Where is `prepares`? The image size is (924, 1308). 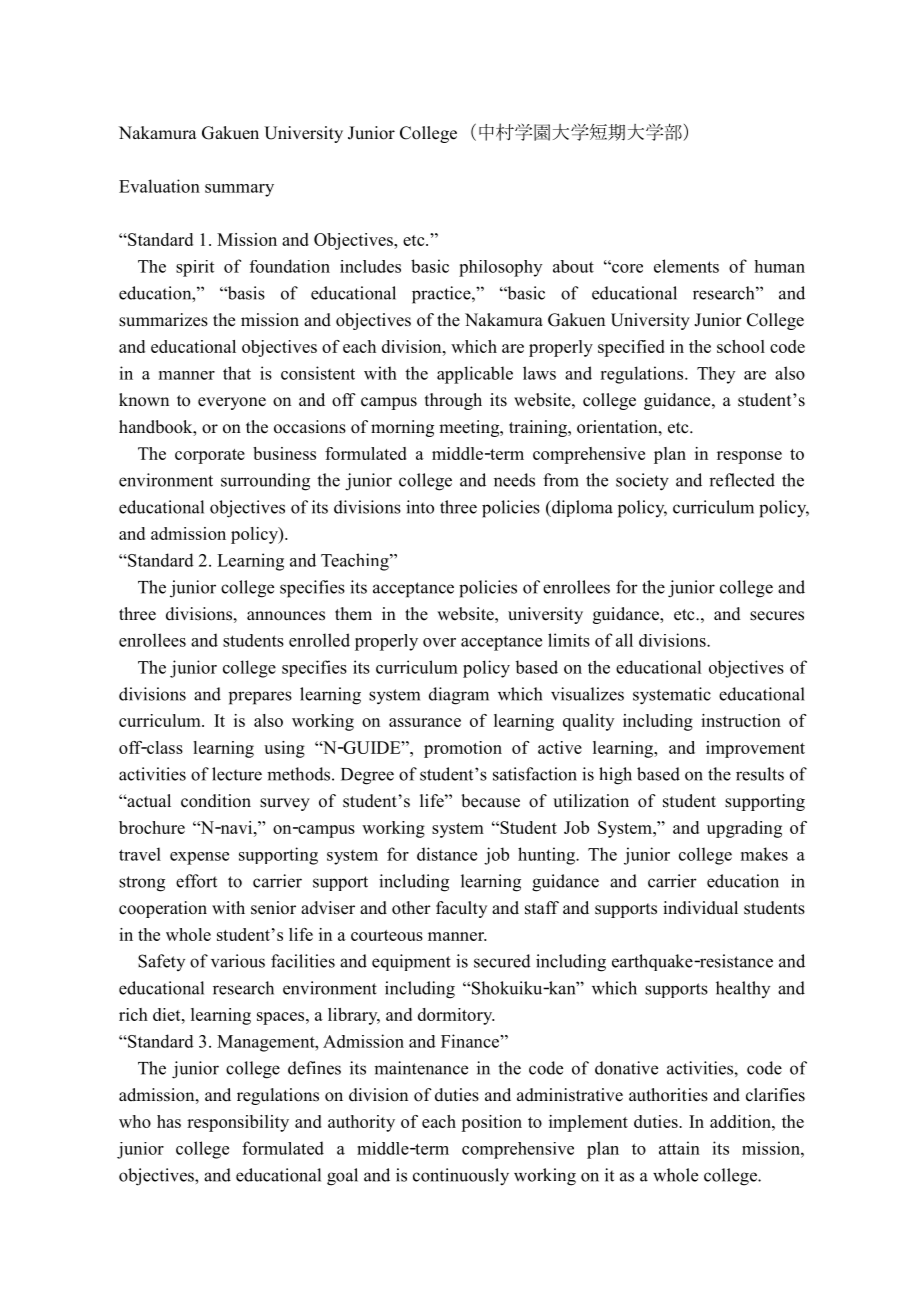 prepares is located at coordinates (260, 698).
